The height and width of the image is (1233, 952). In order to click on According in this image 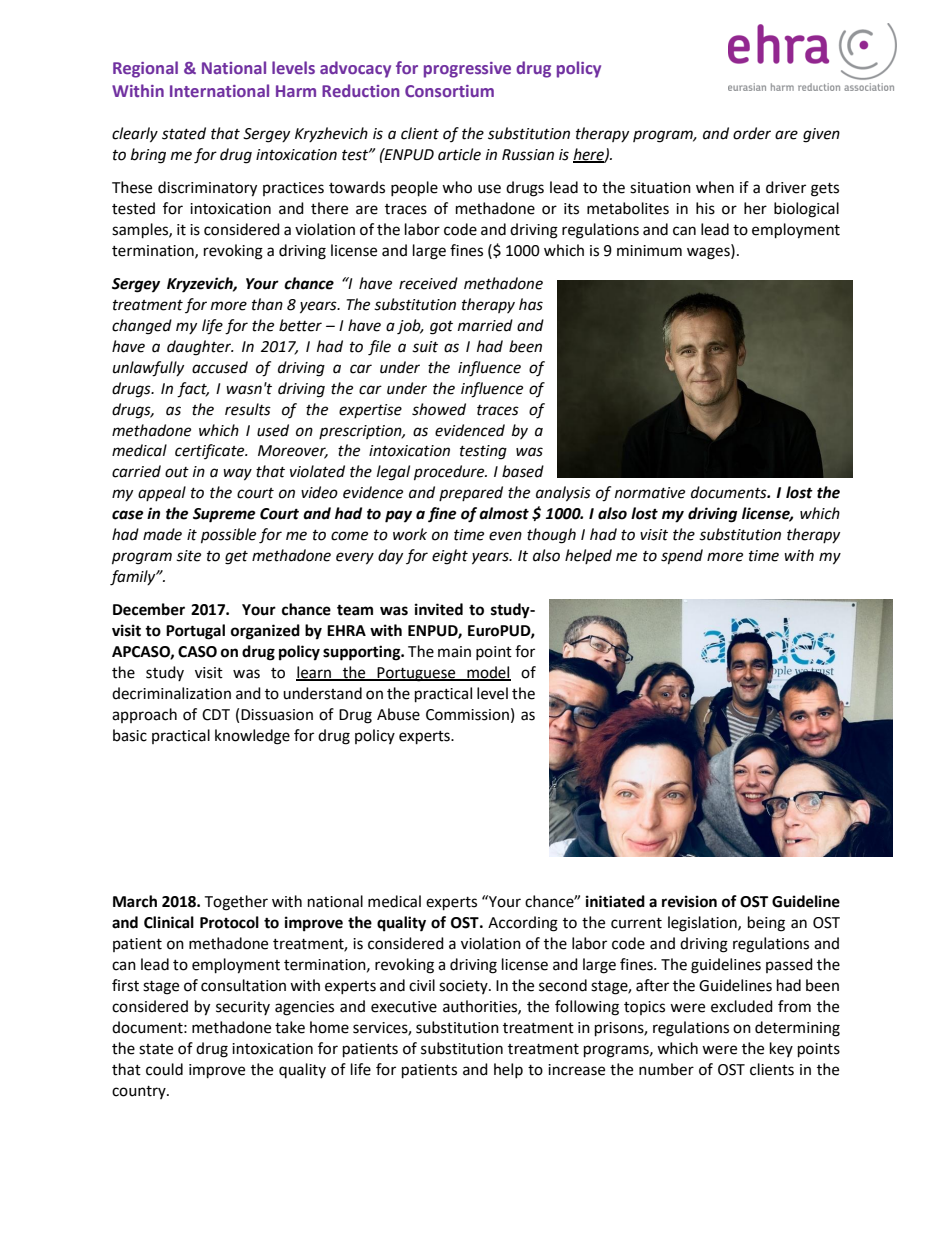, I will do `click(523, 924)`.
